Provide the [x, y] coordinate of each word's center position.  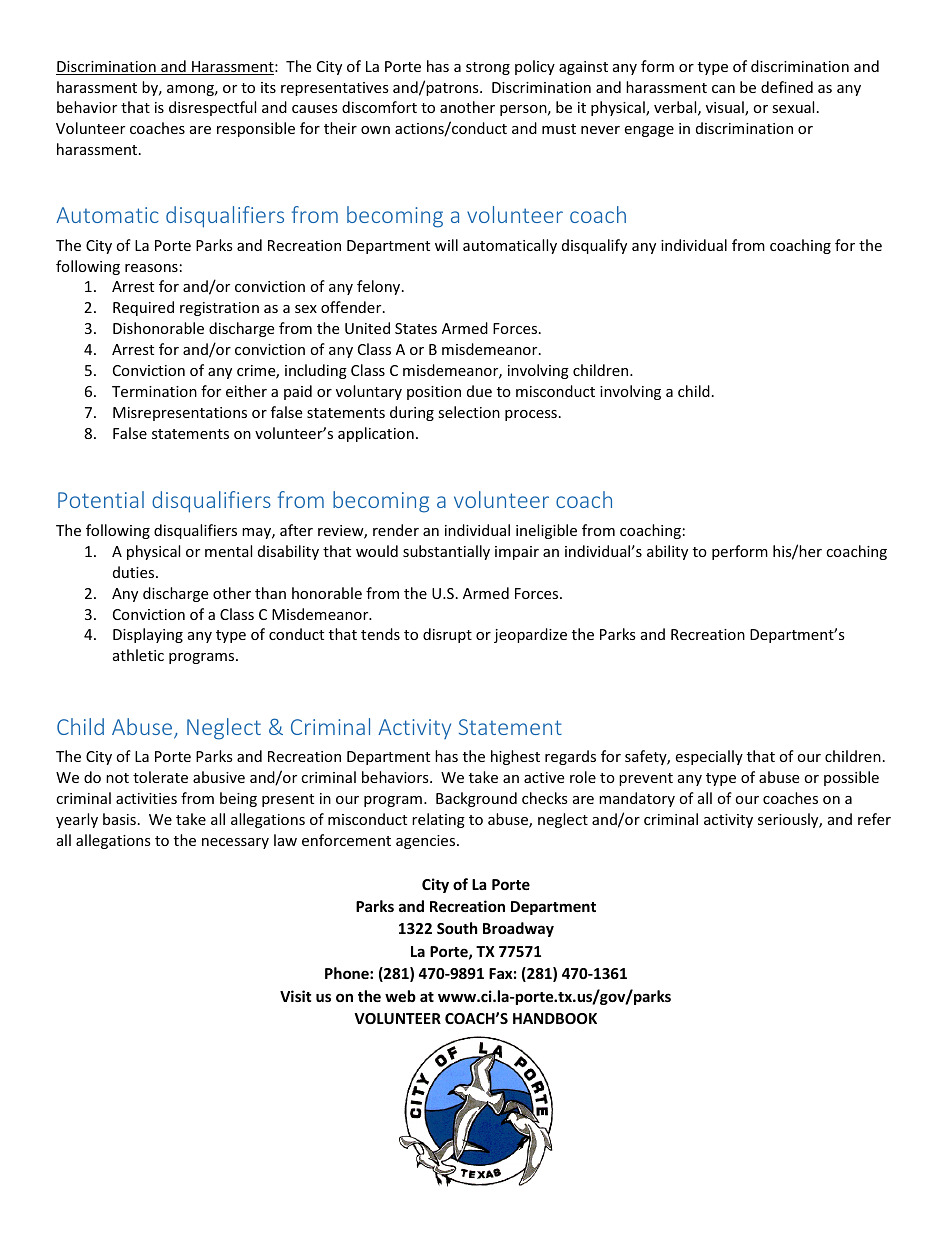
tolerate [160, 777]
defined [787, 87]
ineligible [546, 531]
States [416, 328]
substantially [446, 552]
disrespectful [212, 108]
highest [515, 757]
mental [228, 551]
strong [488, 68]
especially [709, 757]
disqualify [594, 246]
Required [143, 308]
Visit [296, 996]
